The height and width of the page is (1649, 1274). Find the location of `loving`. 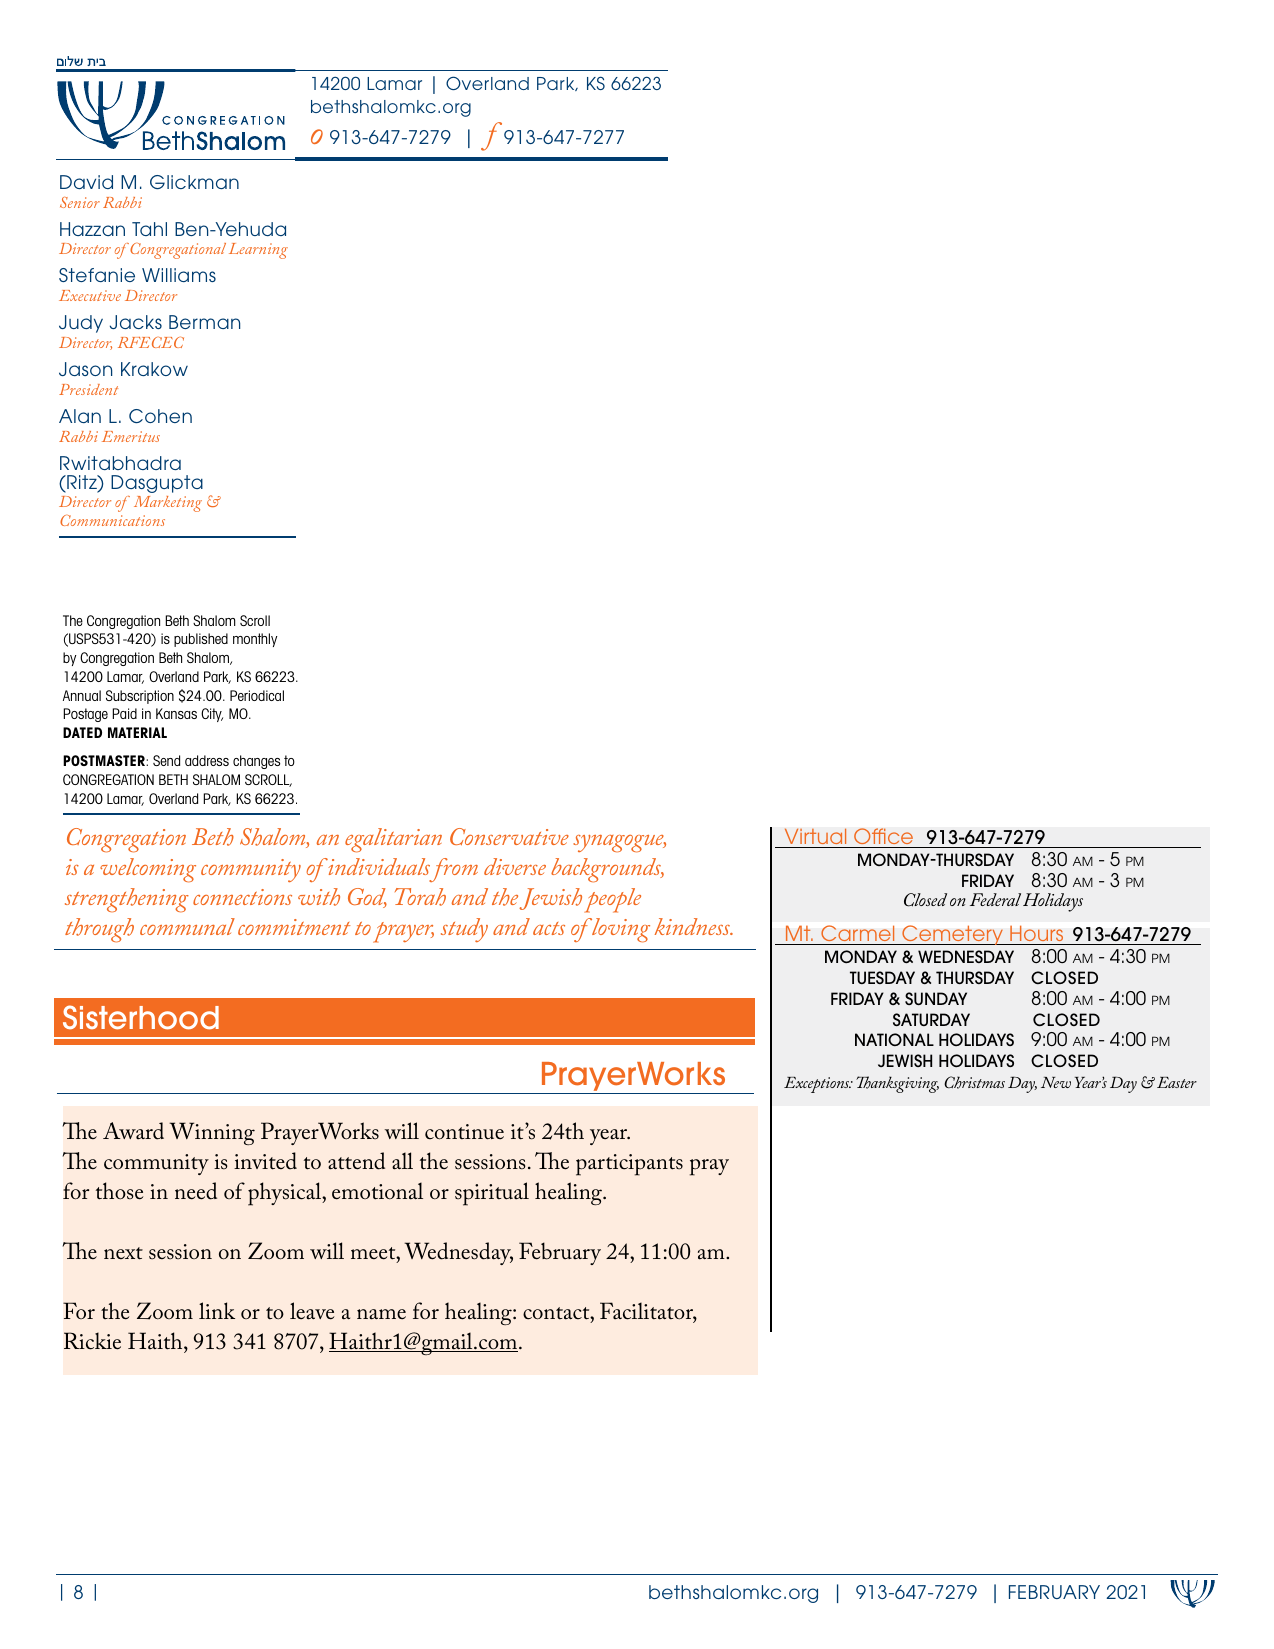

loving is located at coordinates (620, 930).
